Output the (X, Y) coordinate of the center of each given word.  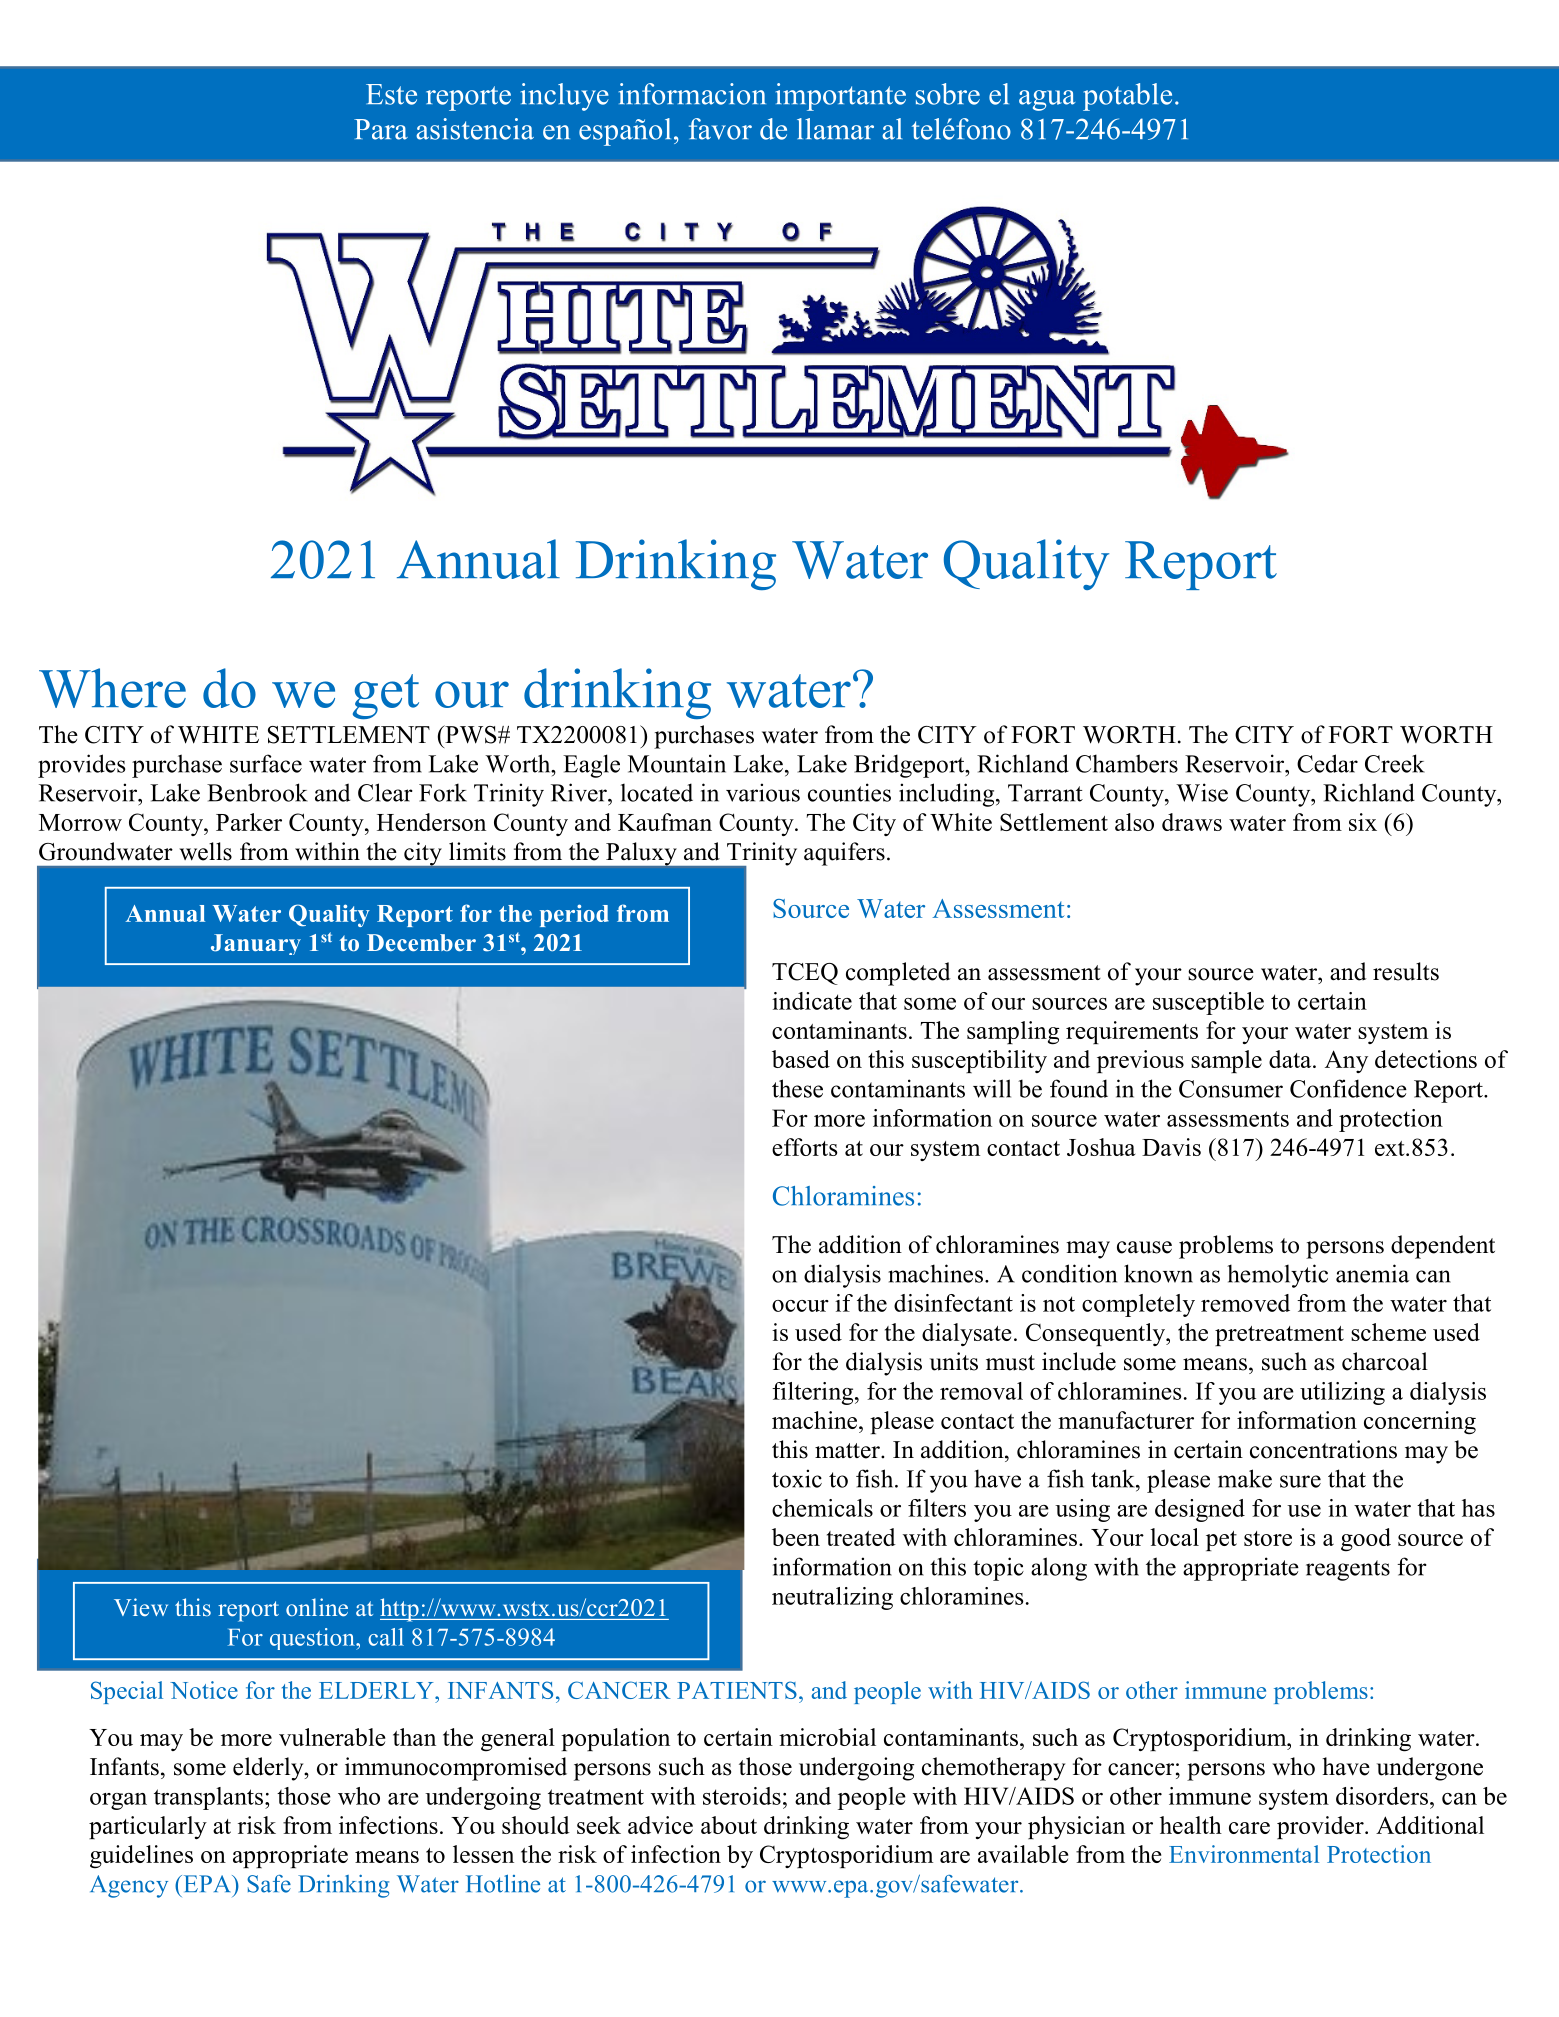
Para (381, 129)
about (729, 1825)
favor (720, 129)
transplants (208, 1798)
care (1249, 1828)
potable (1127, 97)
